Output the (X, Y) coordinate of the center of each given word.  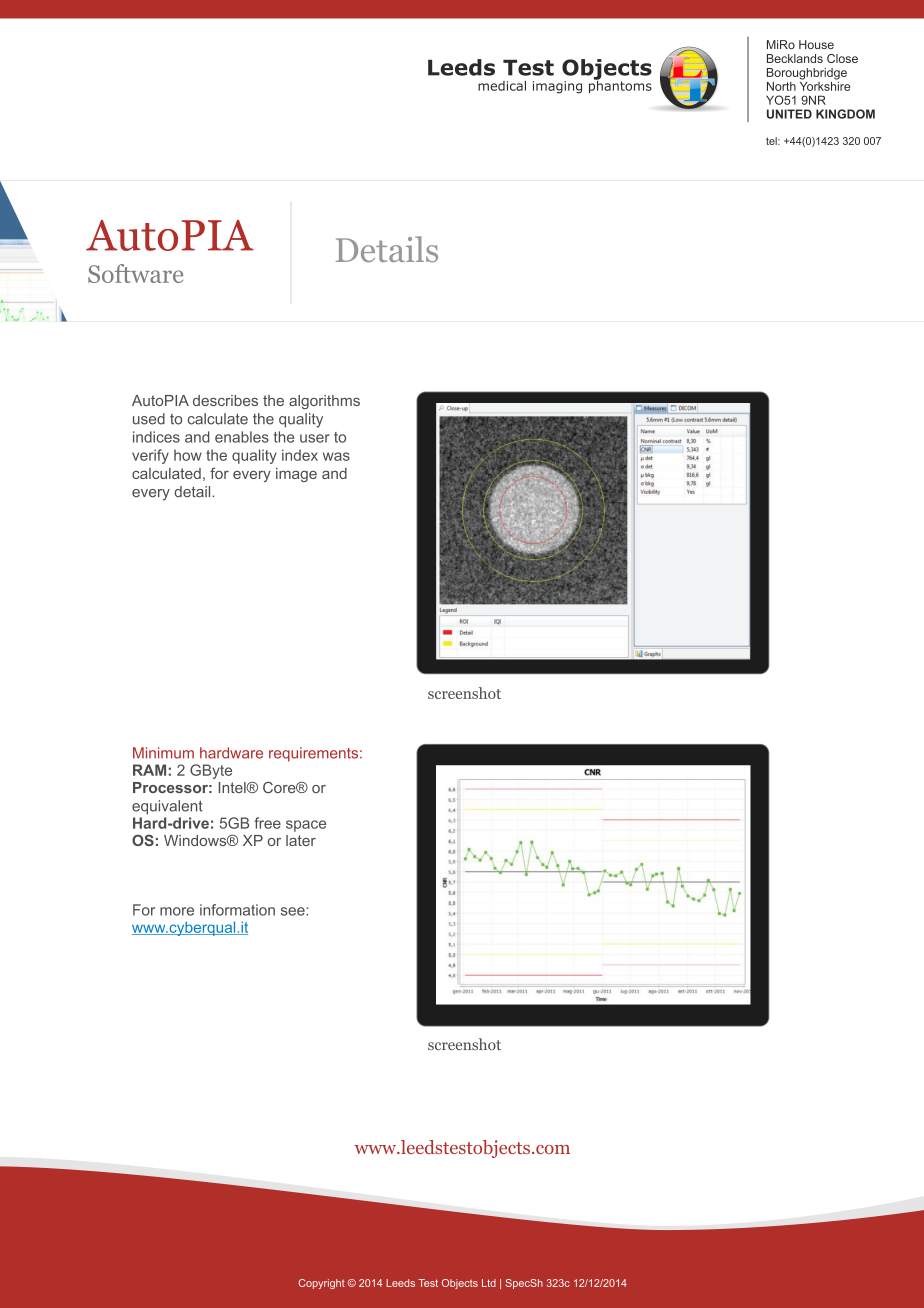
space (306, 826)
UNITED (789, 114)
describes (225, 400)
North (781, 86)
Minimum (163, 753)
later (301, 840)
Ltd (489, 1283)
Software (135, 273)
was (336, 456)
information (237, 910)
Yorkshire (825, 85)
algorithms (324, 402)
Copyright (322, 1284)
